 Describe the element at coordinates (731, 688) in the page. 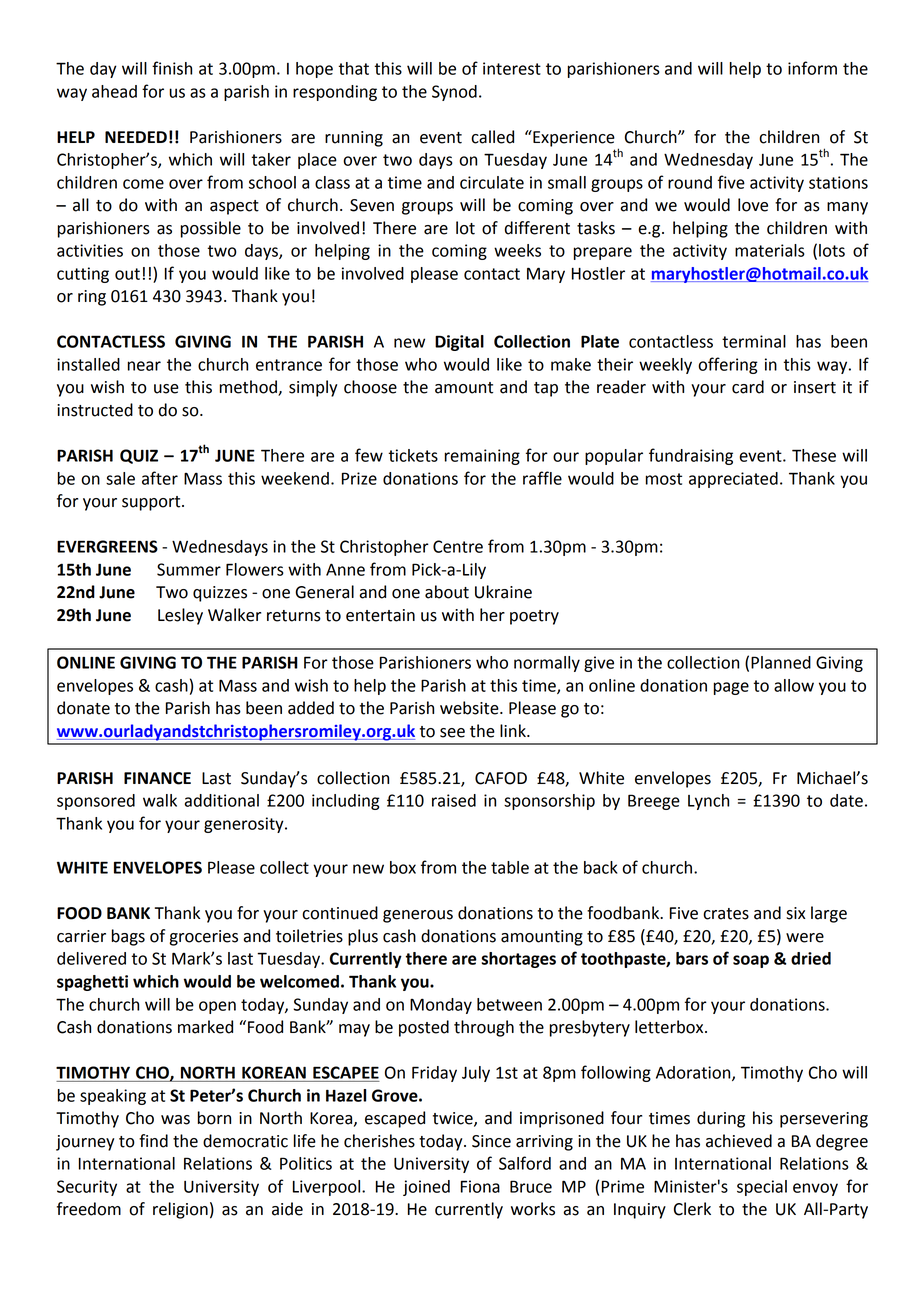

I see `page` at that location.
